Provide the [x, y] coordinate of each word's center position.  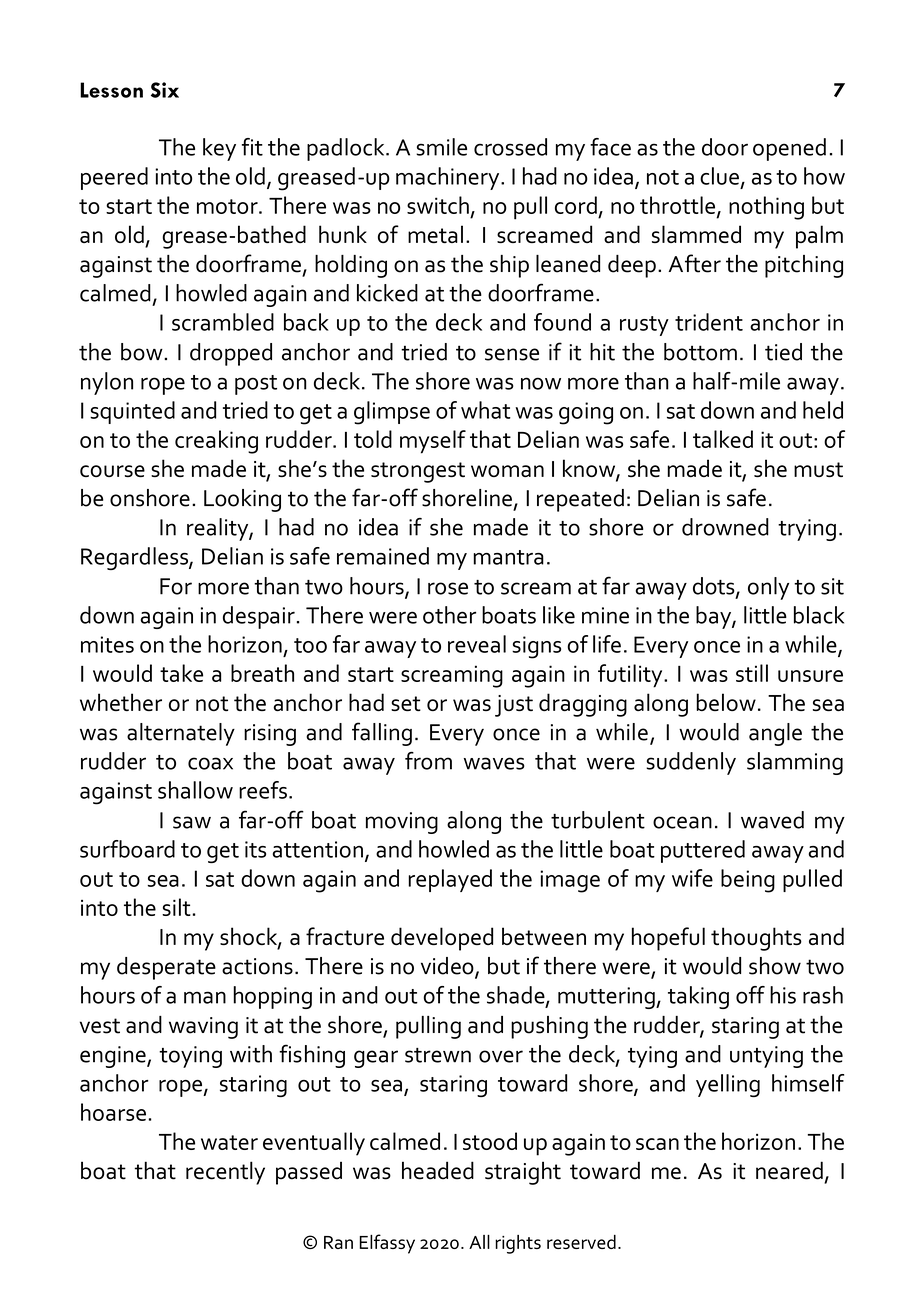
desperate [166, 968]
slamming [795, 763]
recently [225, 1173]
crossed [510, 147]
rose [448, 588]
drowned [725, 527]
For [176, 586]
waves [494, 763]
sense [512, 354]
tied [783, 352]
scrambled [223, 322]
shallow [195, 790]
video [448, 967]
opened [789, 149]
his [783, 995]
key [219, 149]
